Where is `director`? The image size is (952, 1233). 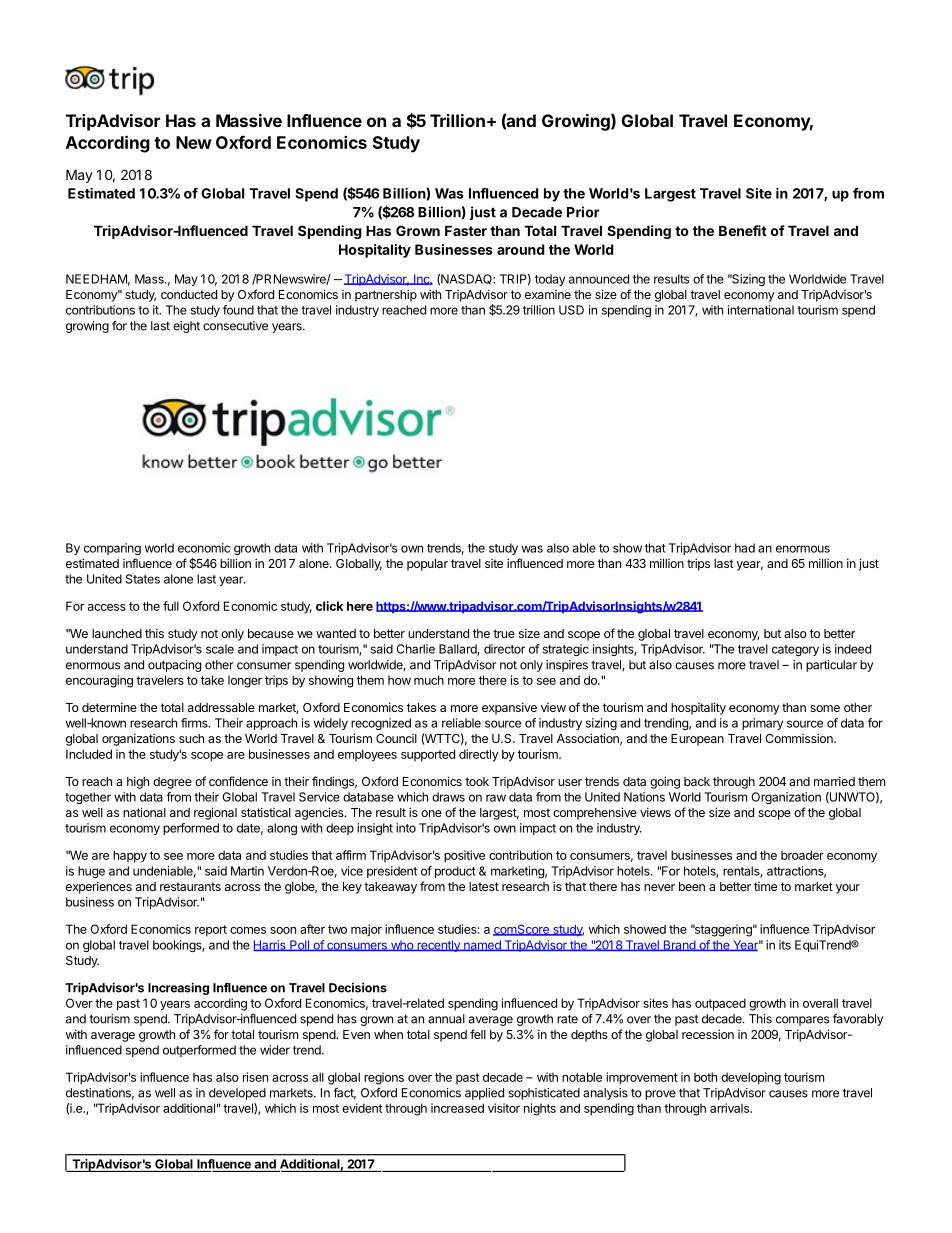
director is located at coordinates (504, 649).
